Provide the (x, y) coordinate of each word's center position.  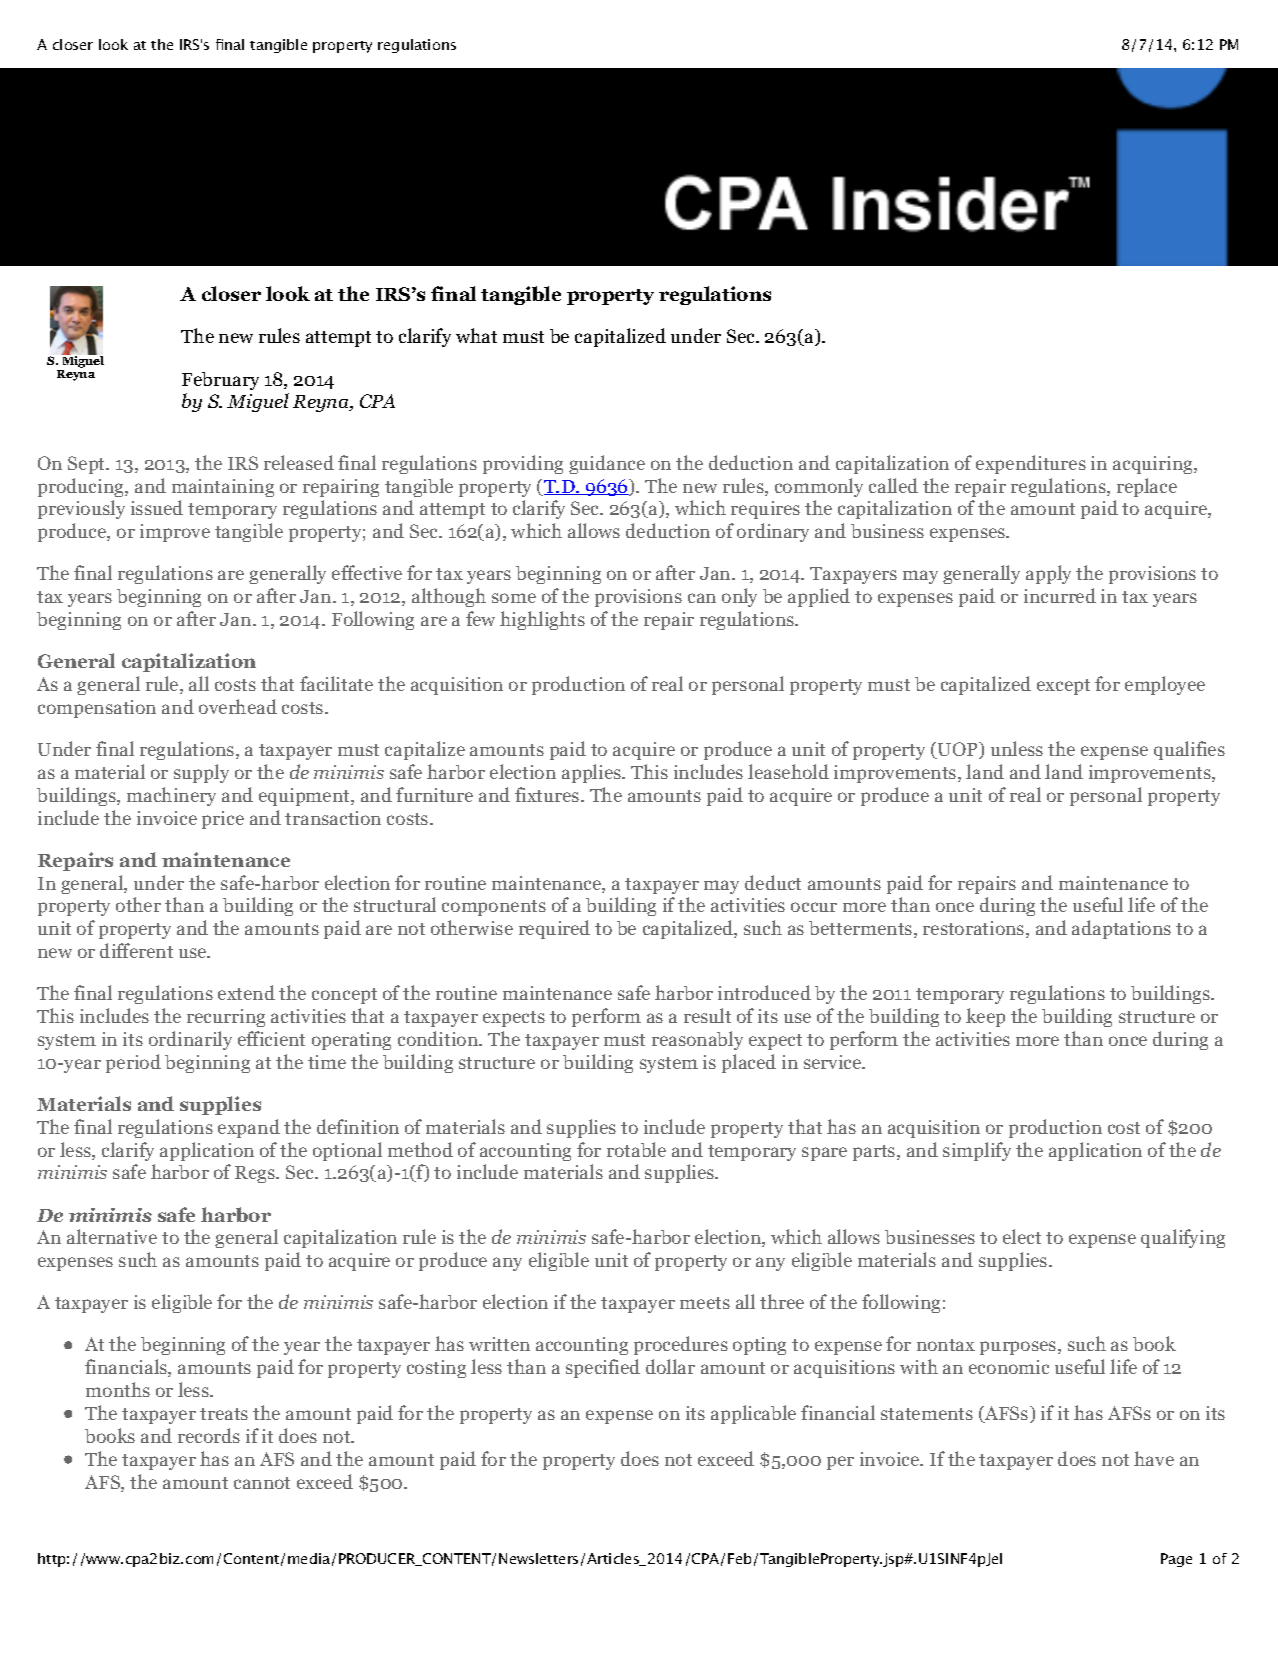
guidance (607, 464)
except (1063, 687)
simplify (977, 1151)
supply (201, 773)
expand (249, 1128)
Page (1176, 1560)
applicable (753, 1414)
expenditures (1031, 464)
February (220, 381)
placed (749, 1063)
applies (593, 773)
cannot (262, 1483)
